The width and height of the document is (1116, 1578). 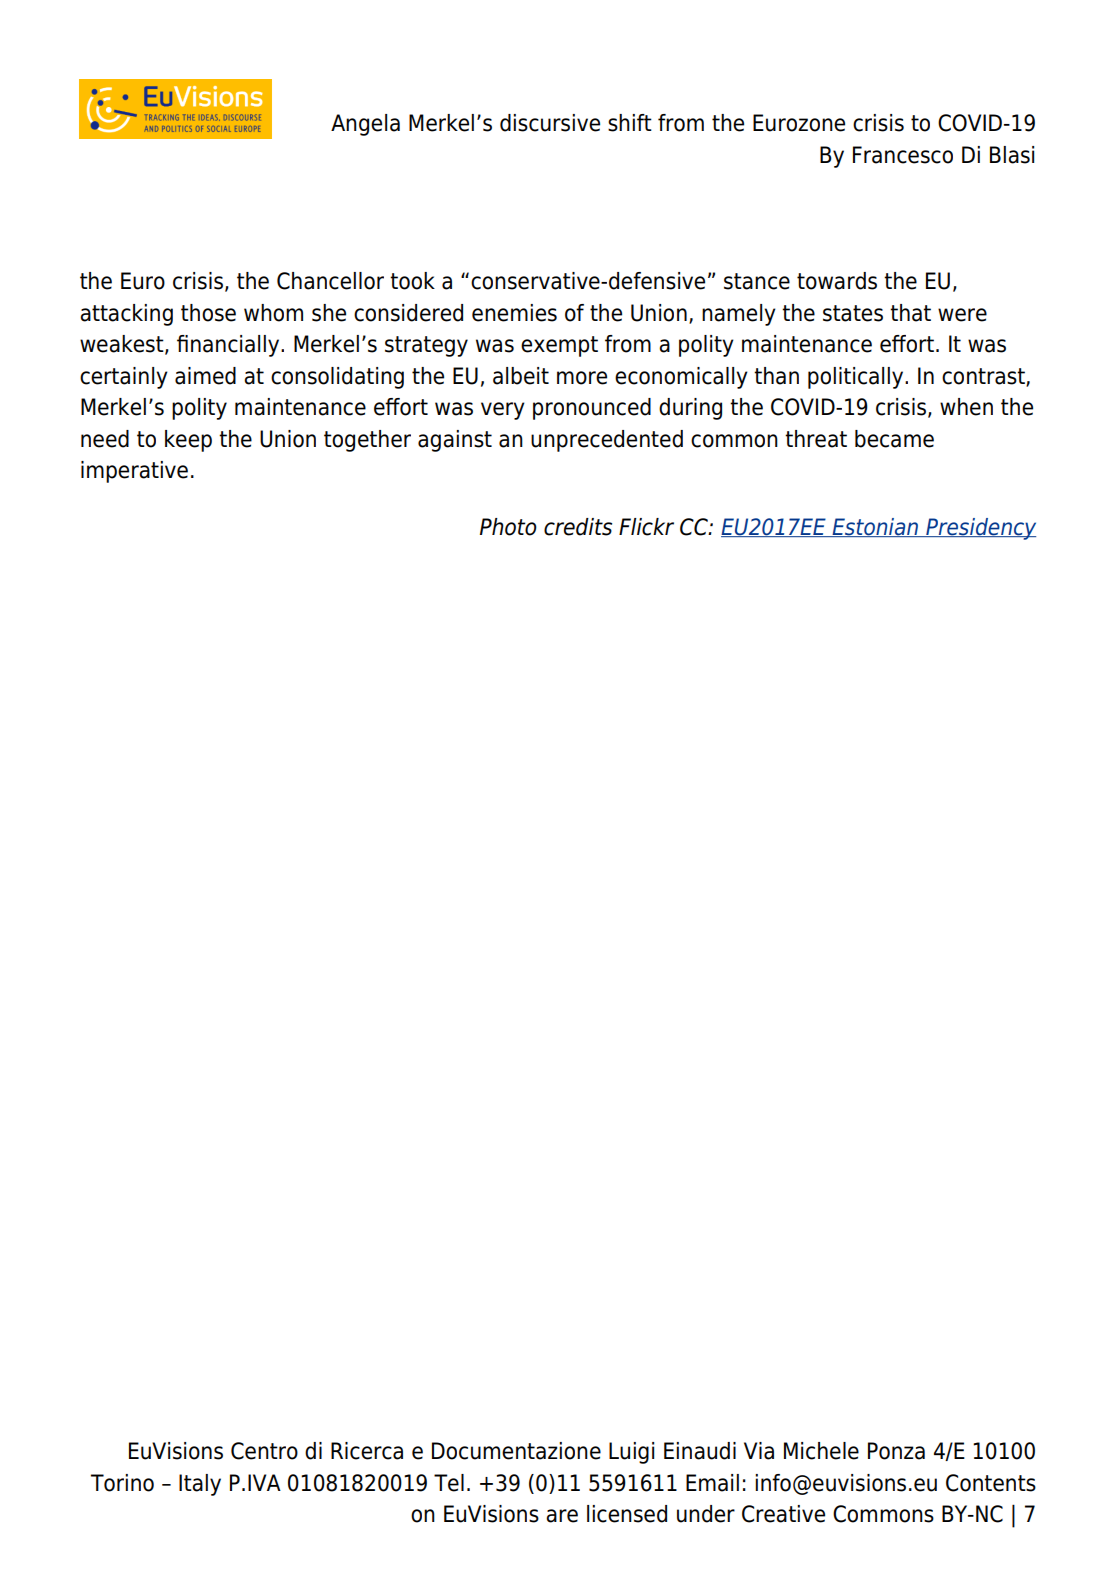 What do you see at coordinates (578, 527) in the document?
I see `credits` at bounding box center [578, 527].
